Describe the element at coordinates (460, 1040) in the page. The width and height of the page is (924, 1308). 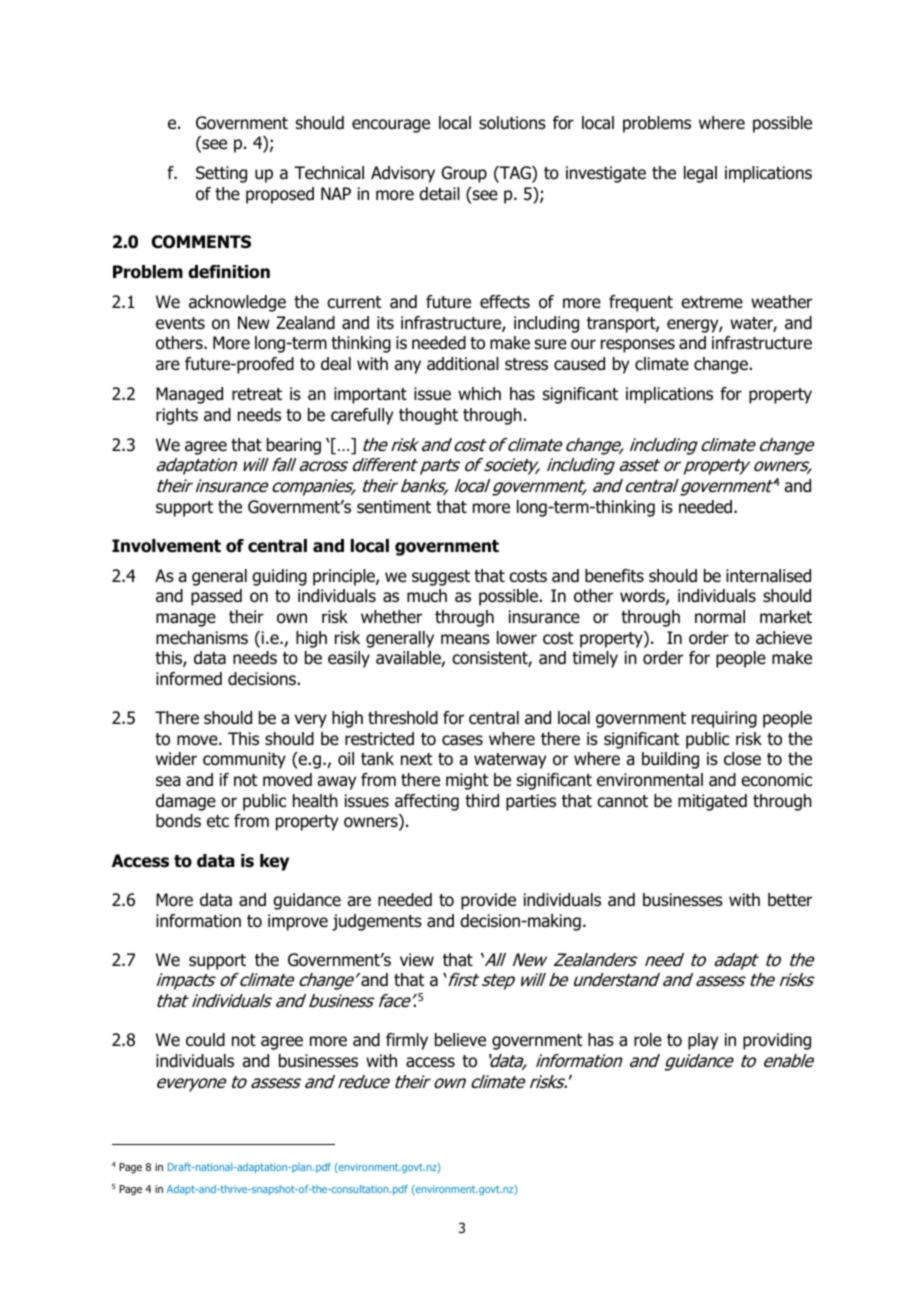
I see `believe` at that location.
